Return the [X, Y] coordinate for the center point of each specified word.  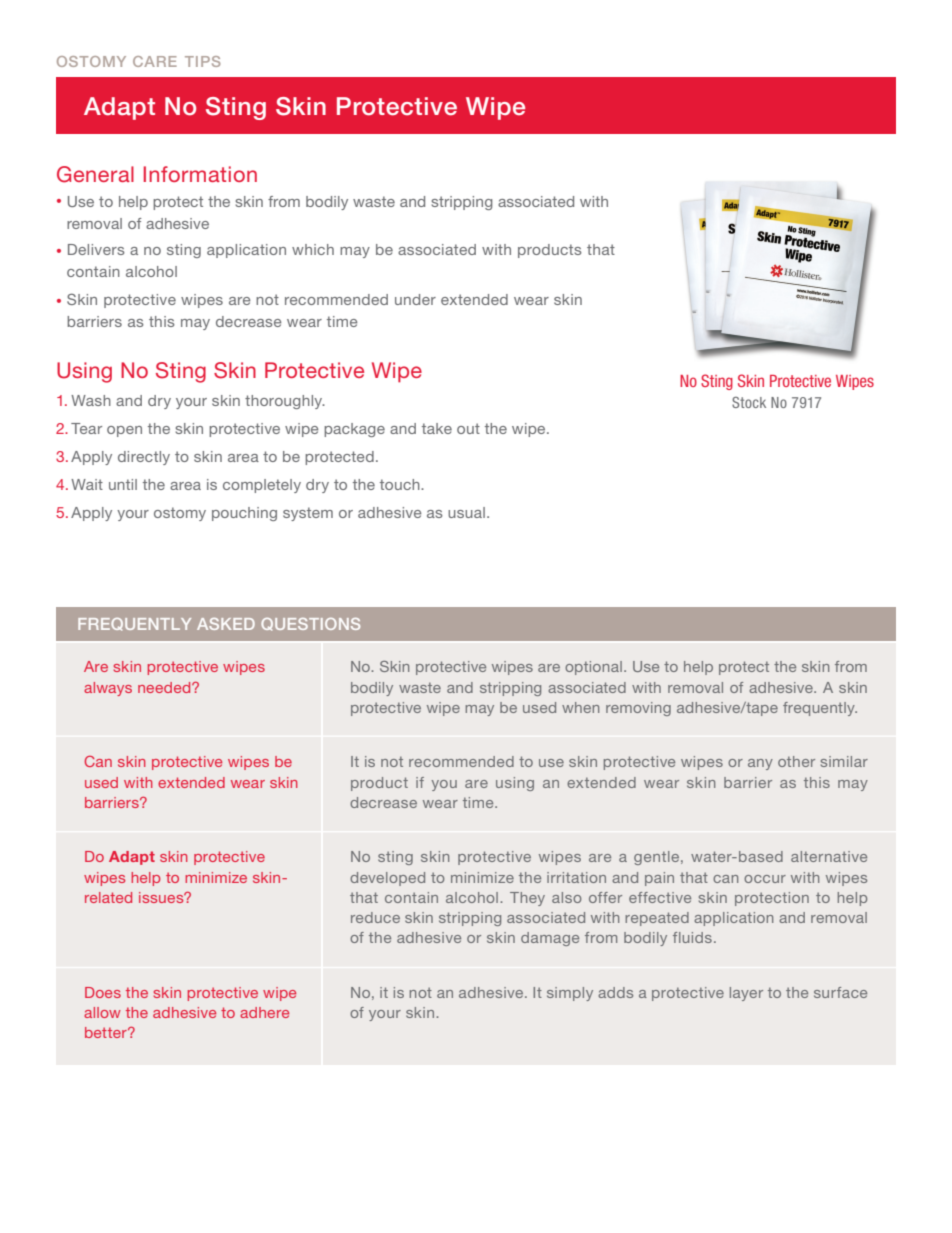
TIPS [202, 61]
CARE [155, 61]
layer [746, 994]
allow [102, 1012]
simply [570, 994]
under [415, 299]
